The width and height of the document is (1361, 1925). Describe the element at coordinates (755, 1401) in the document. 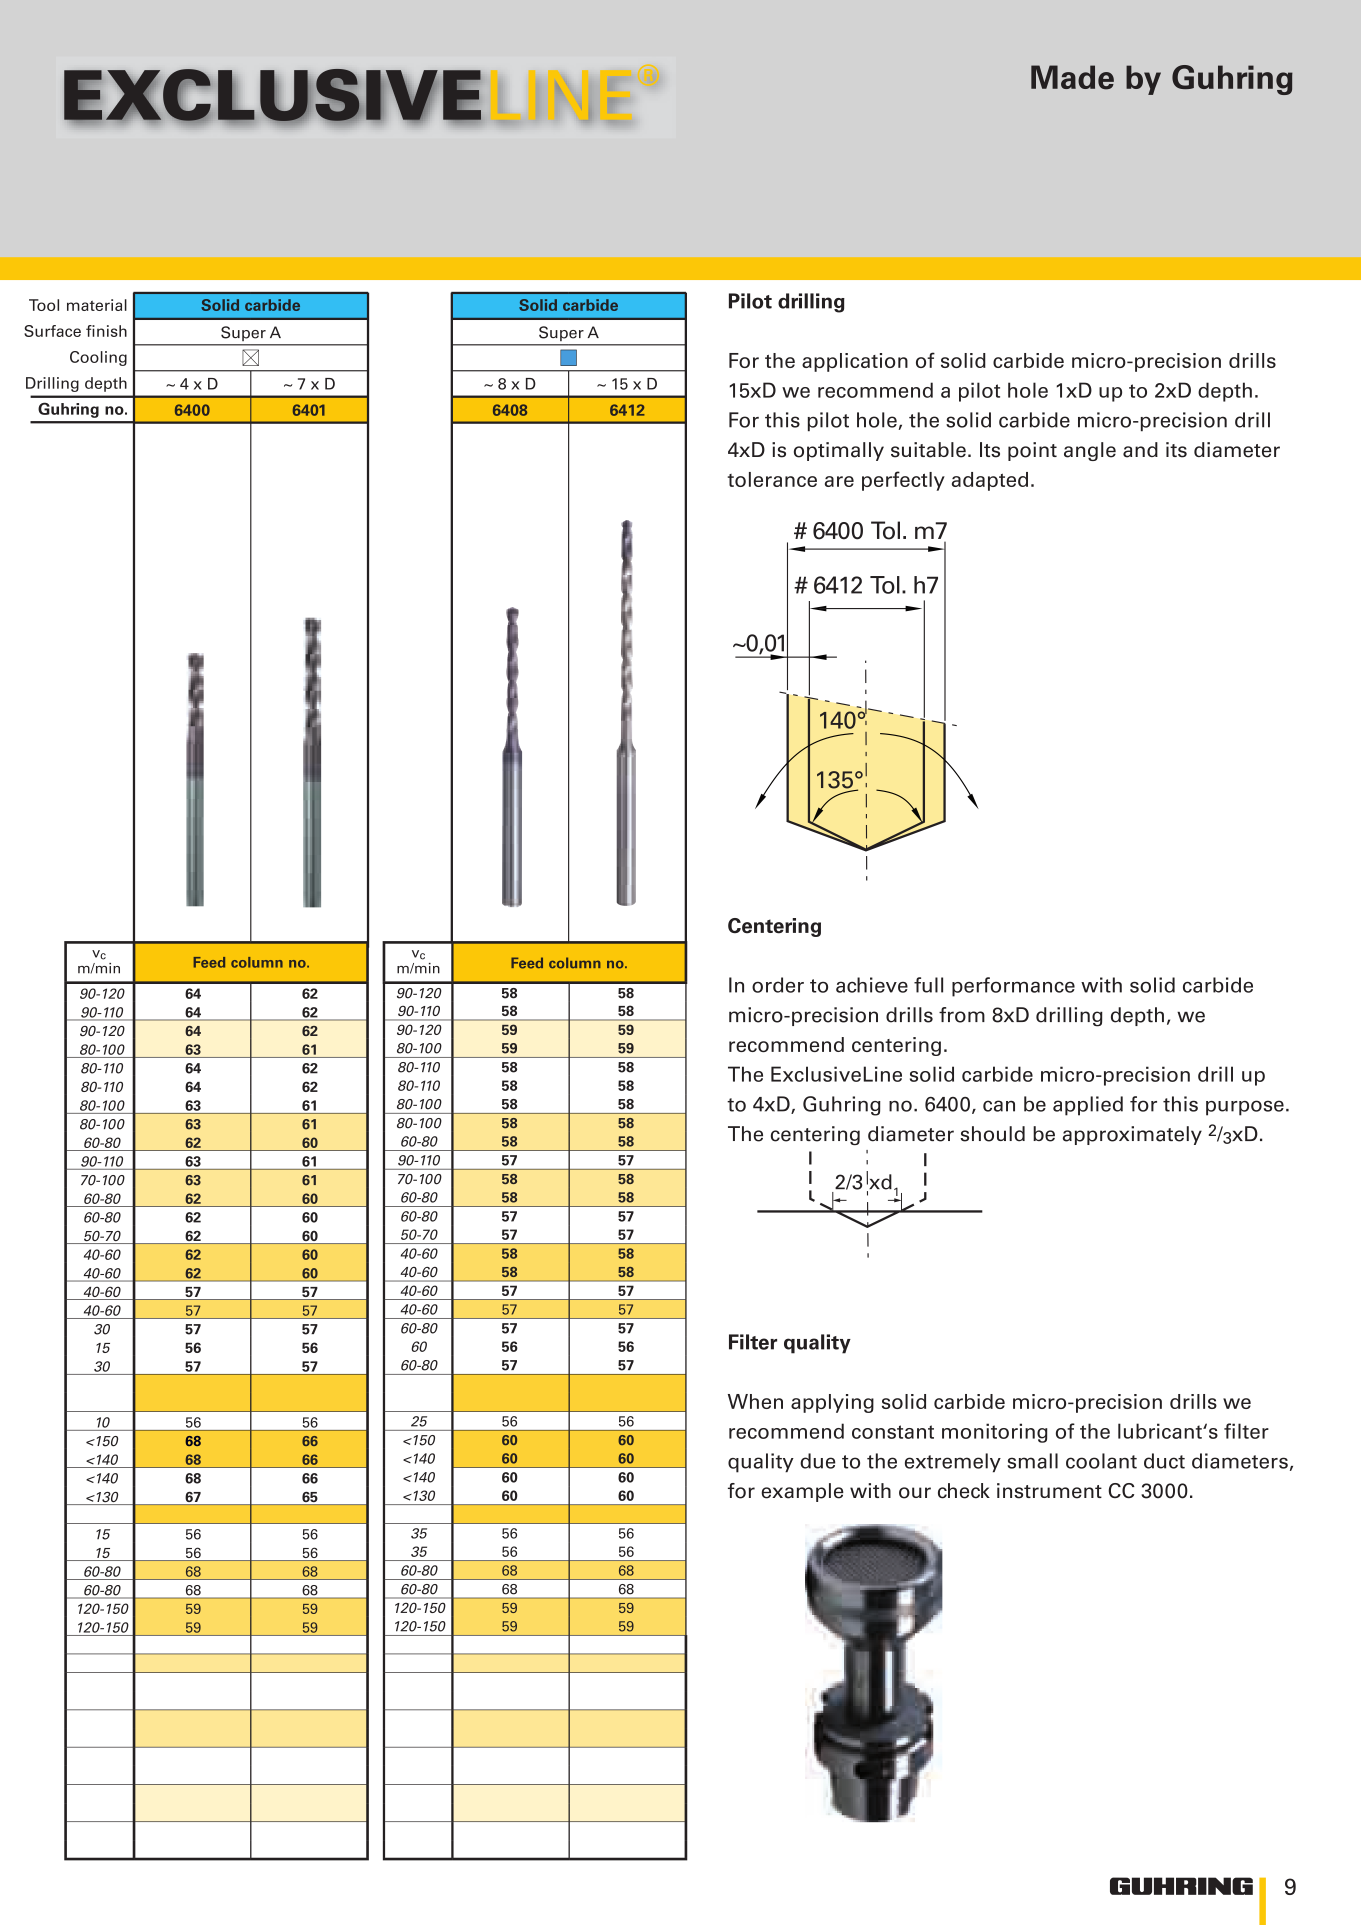

I see `When` at that location.
